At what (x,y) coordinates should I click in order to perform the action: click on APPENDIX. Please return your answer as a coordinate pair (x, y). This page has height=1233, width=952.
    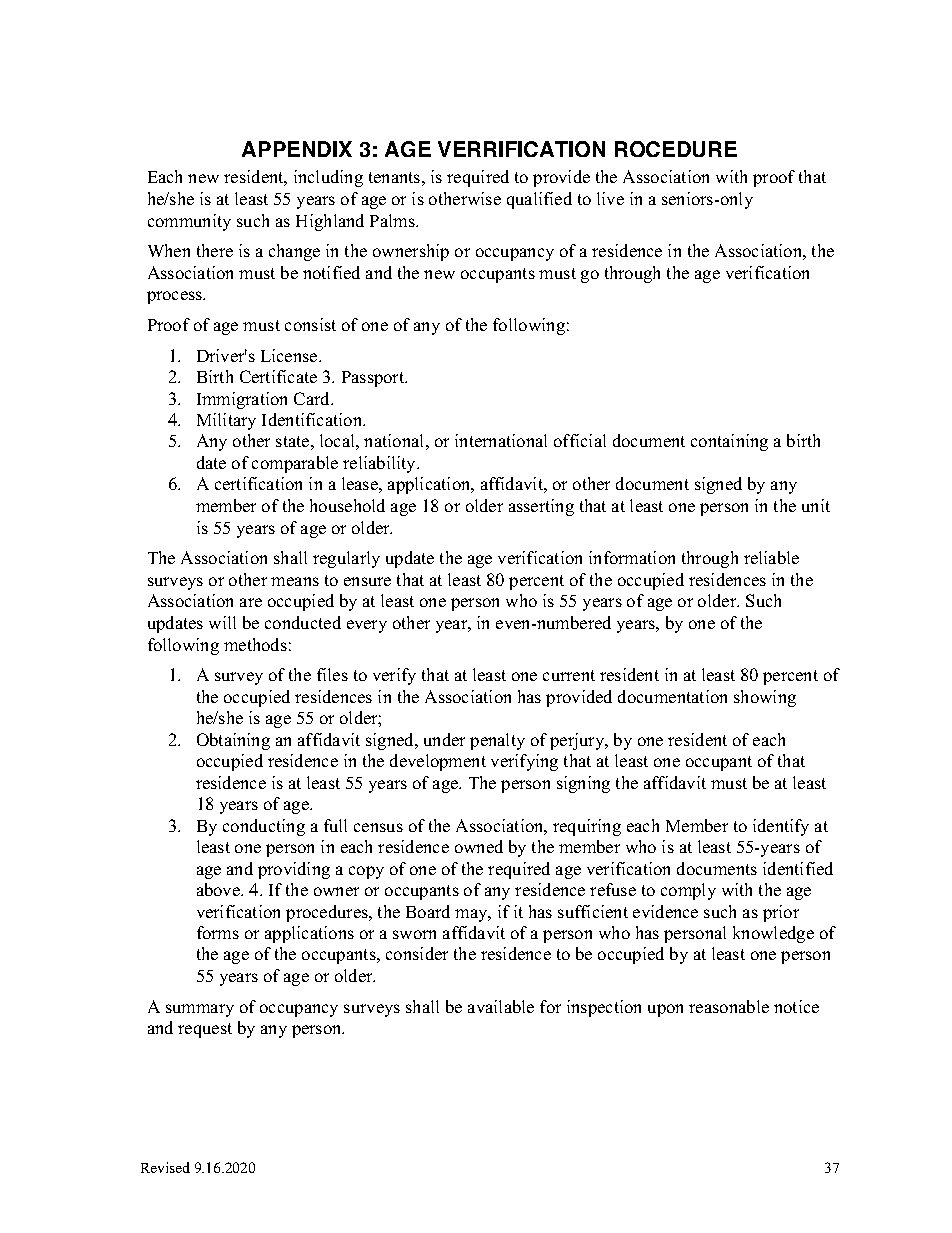
    Looking at the image, I should click on (297, 149).
